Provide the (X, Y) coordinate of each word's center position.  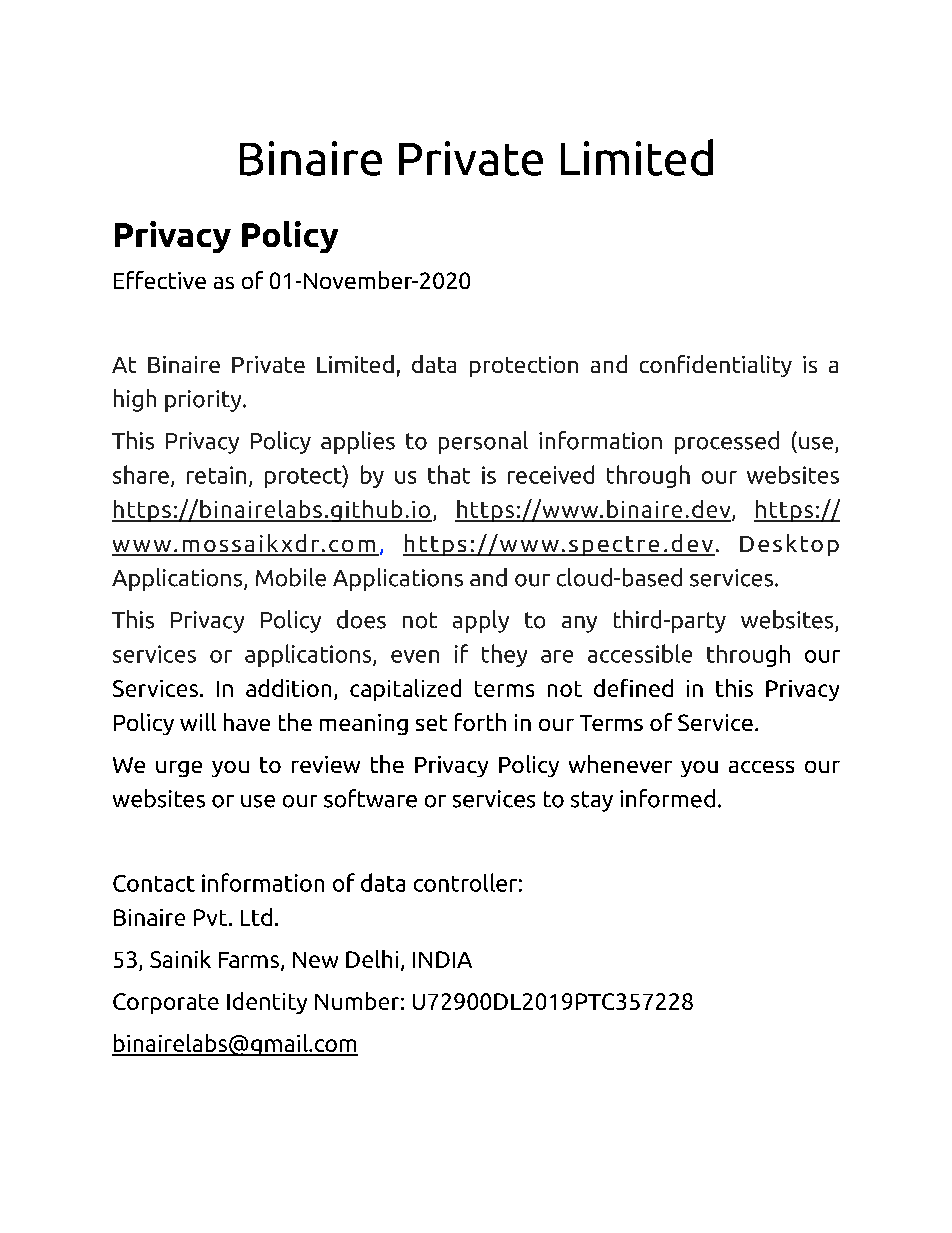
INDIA (442, 959)
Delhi (372, 959)
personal (483, 442)
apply (481, 621)
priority (204, 401)
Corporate (166, 1003)
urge (179, 769)
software (370, 798)
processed (727, 442)
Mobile (291, 577)
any (579, 624)
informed (667, 798)
